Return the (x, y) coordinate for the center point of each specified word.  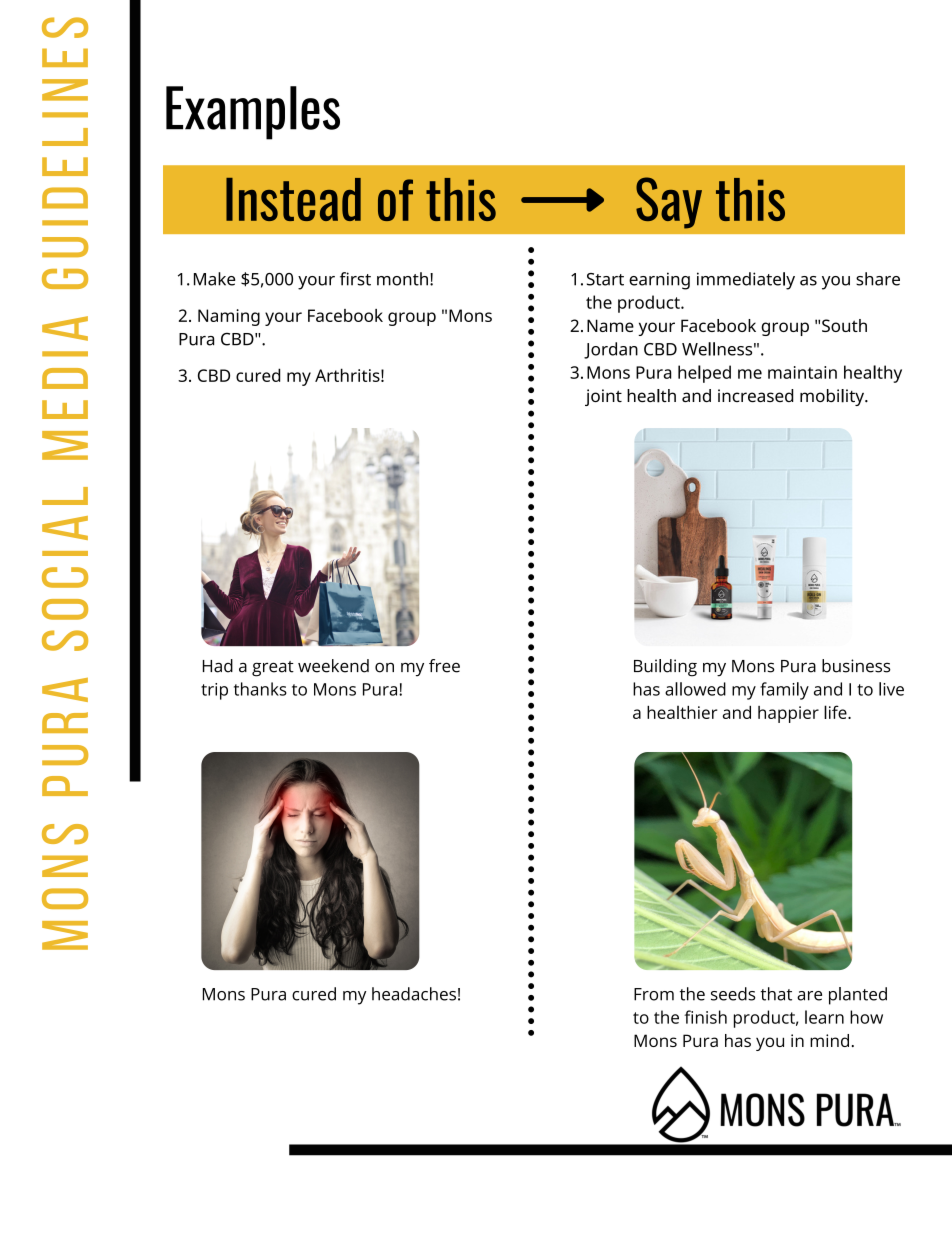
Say (669, 203)
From (654, 994)
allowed (695, 689)
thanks (260, 689)
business (856, 666)
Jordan (611, 350)
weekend (333, 666)
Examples (253, 113)
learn (824, 1017)
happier (788, 714)
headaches (414, 994)
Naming (229, 317)
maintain (802, 372)
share (878, 279)
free (444, 666)
